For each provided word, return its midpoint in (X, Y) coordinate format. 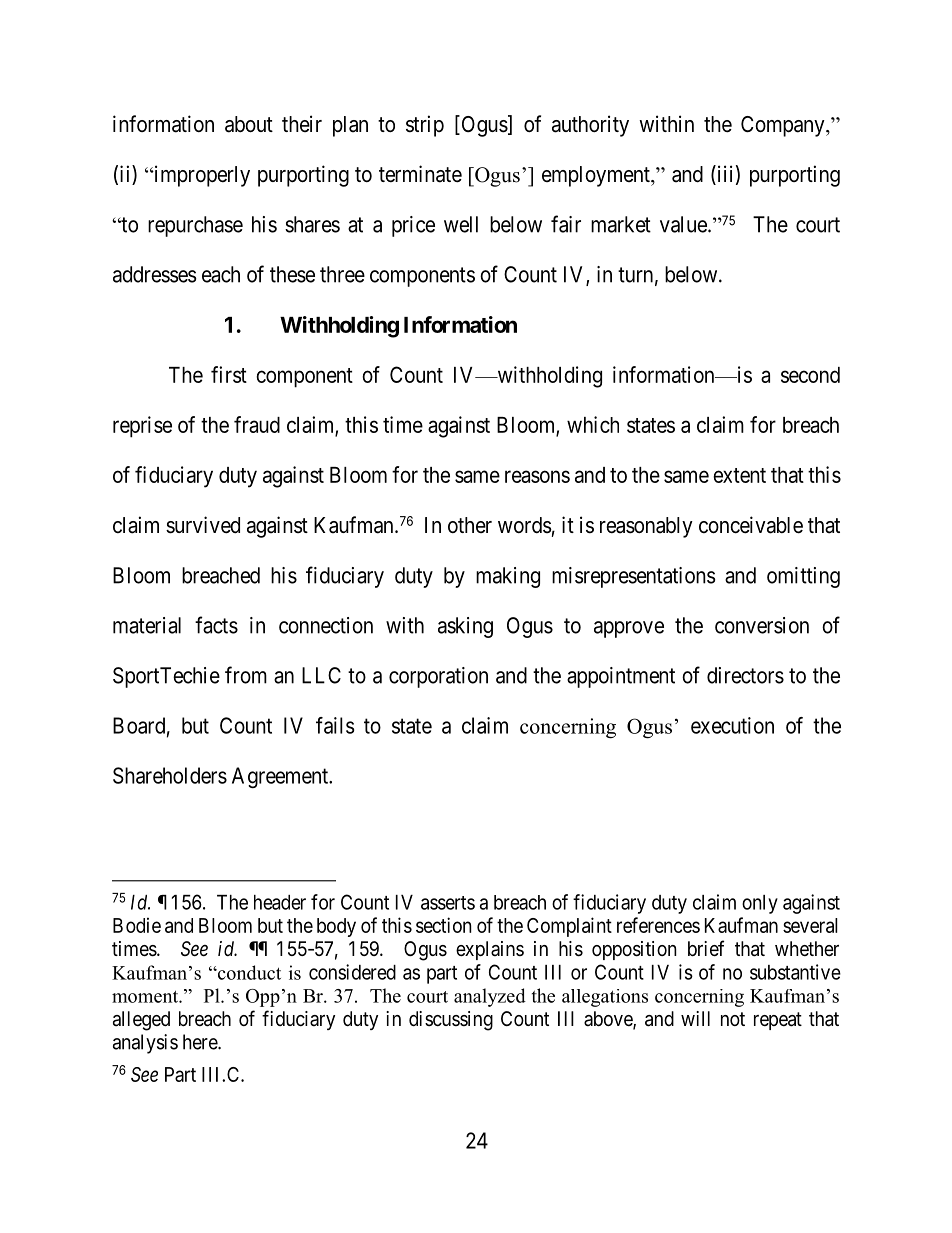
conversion (762, 625)
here (201, 1042)
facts (216, 625)
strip (425, 126)
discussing (451, 1021)
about (249, 124)
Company (784, 126)
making (508, 577)
